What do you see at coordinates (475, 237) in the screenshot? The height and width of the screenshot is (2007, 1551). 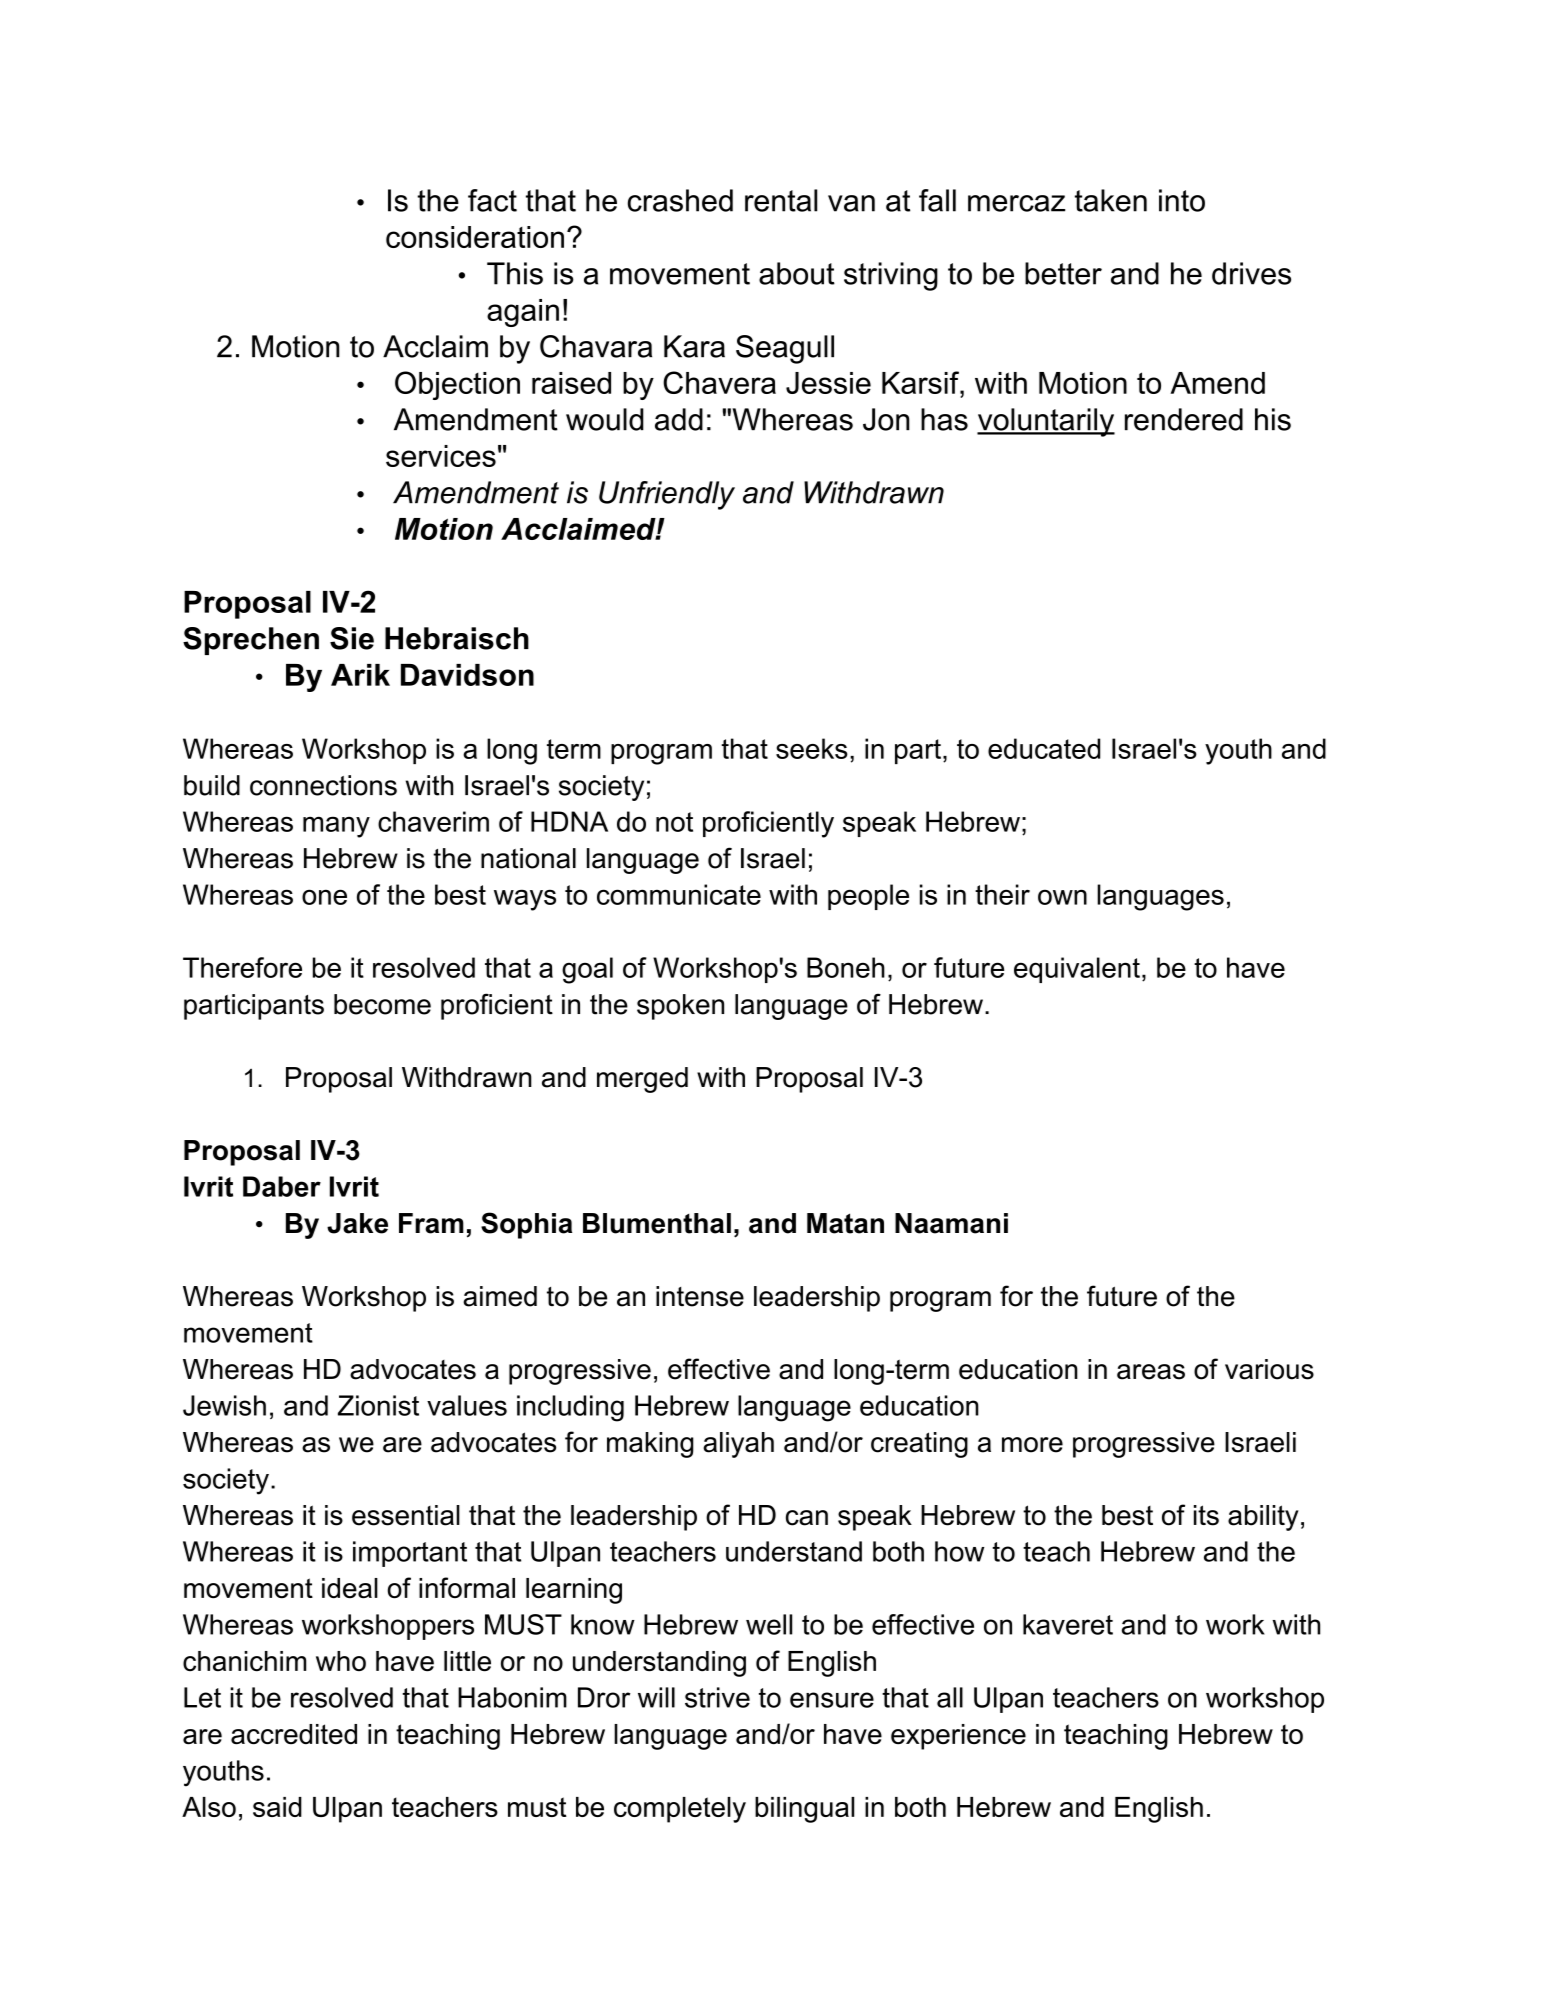 I see `consideration` at bounding box center [475, 237].
